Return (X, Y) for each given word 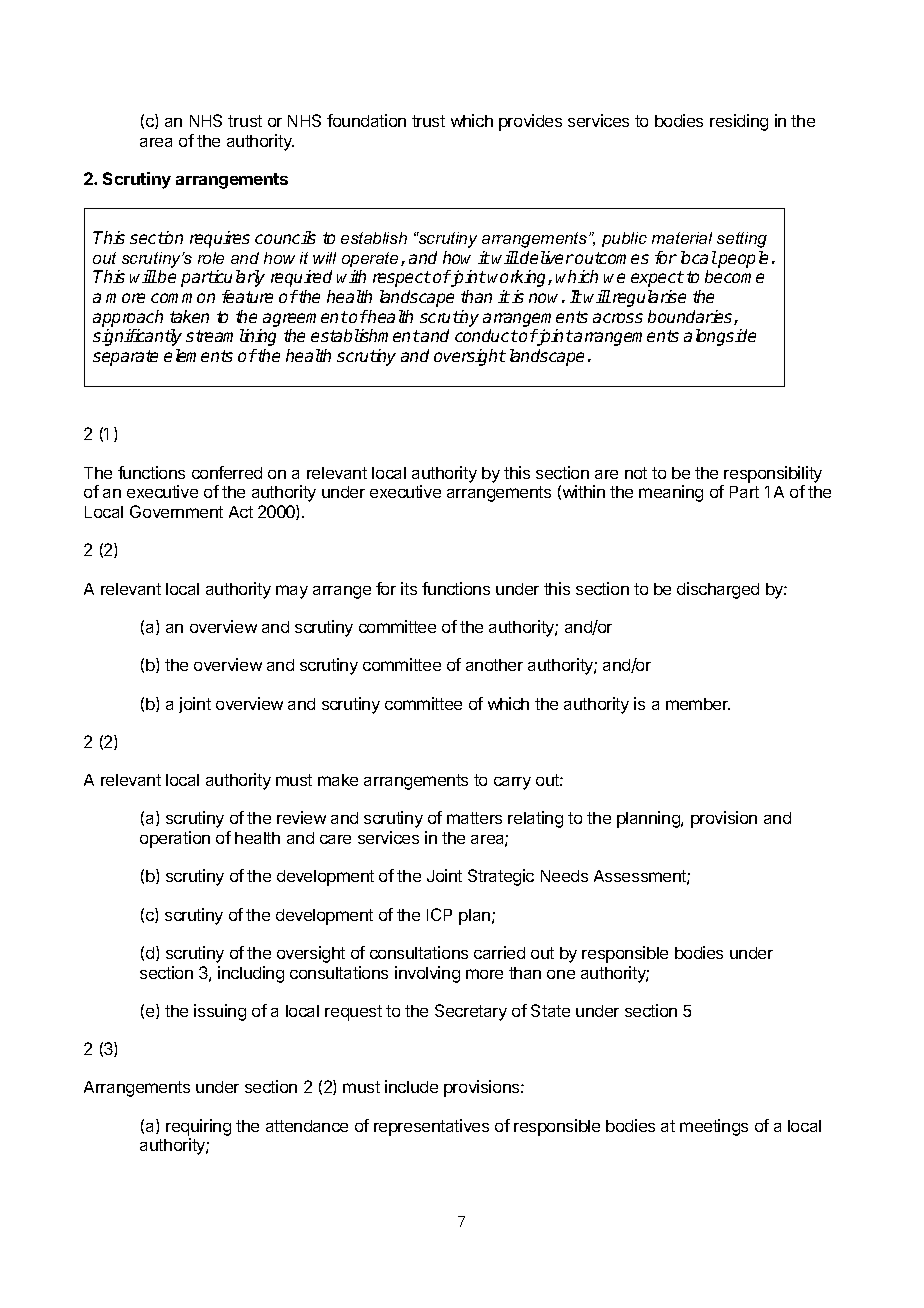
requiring (198, 1129)
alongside (720, 337)
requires (220, 239)
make (338, 780)
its (409, 588)
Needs (564, 876)
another (494, 665)
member (698, 704)
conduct (486, 335)
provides (530, 122)
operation (175, 839)
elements (198, 355)
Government (176, 511)
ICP (439, 914)
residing (739, 122)
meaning (671, 493)
